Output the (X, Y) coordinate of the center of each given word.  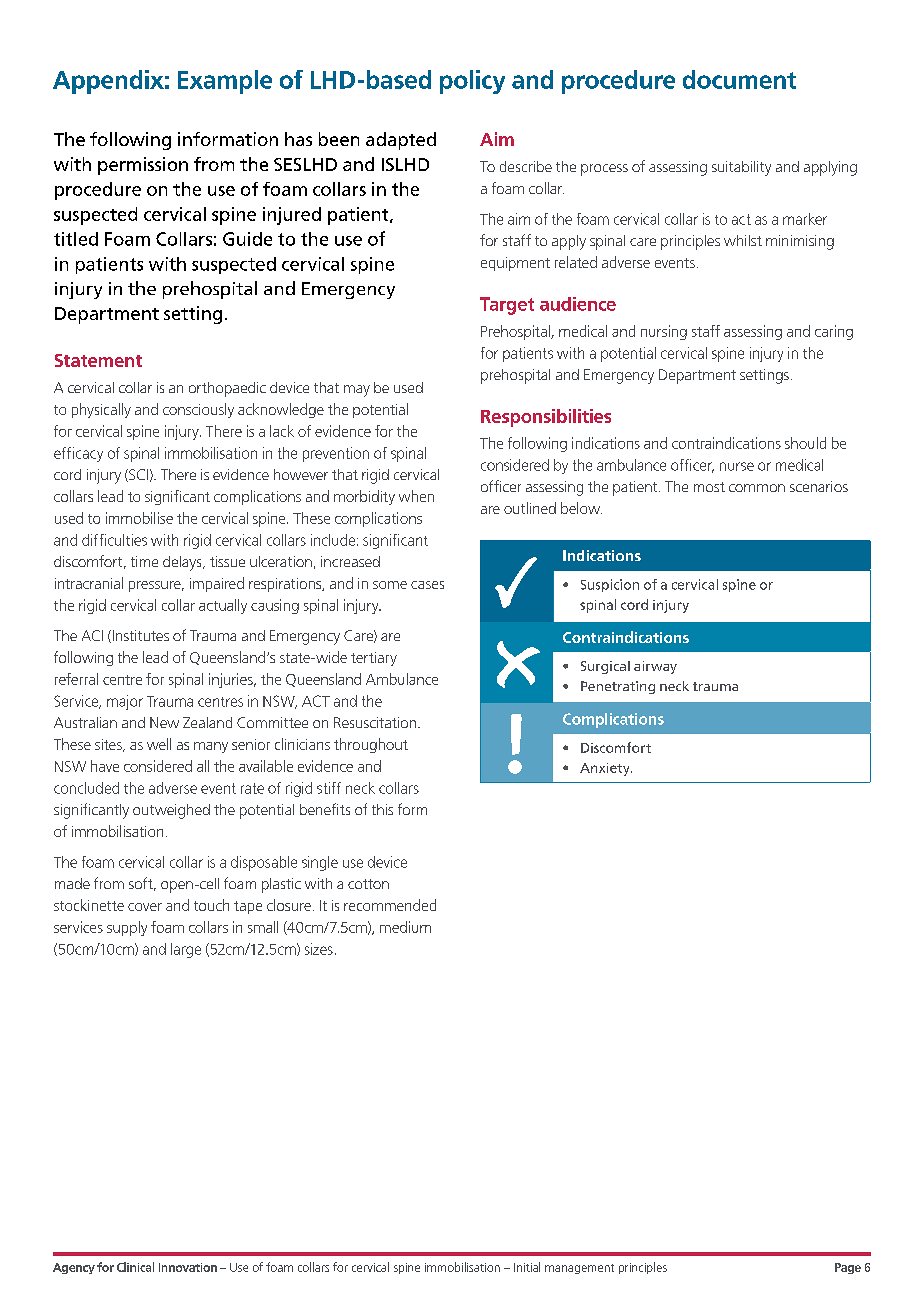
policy (472, 82)
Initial (527, 1267)
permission (143, 166)
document (739, 79)
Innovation (188, 1267)
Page (848, 1268)
